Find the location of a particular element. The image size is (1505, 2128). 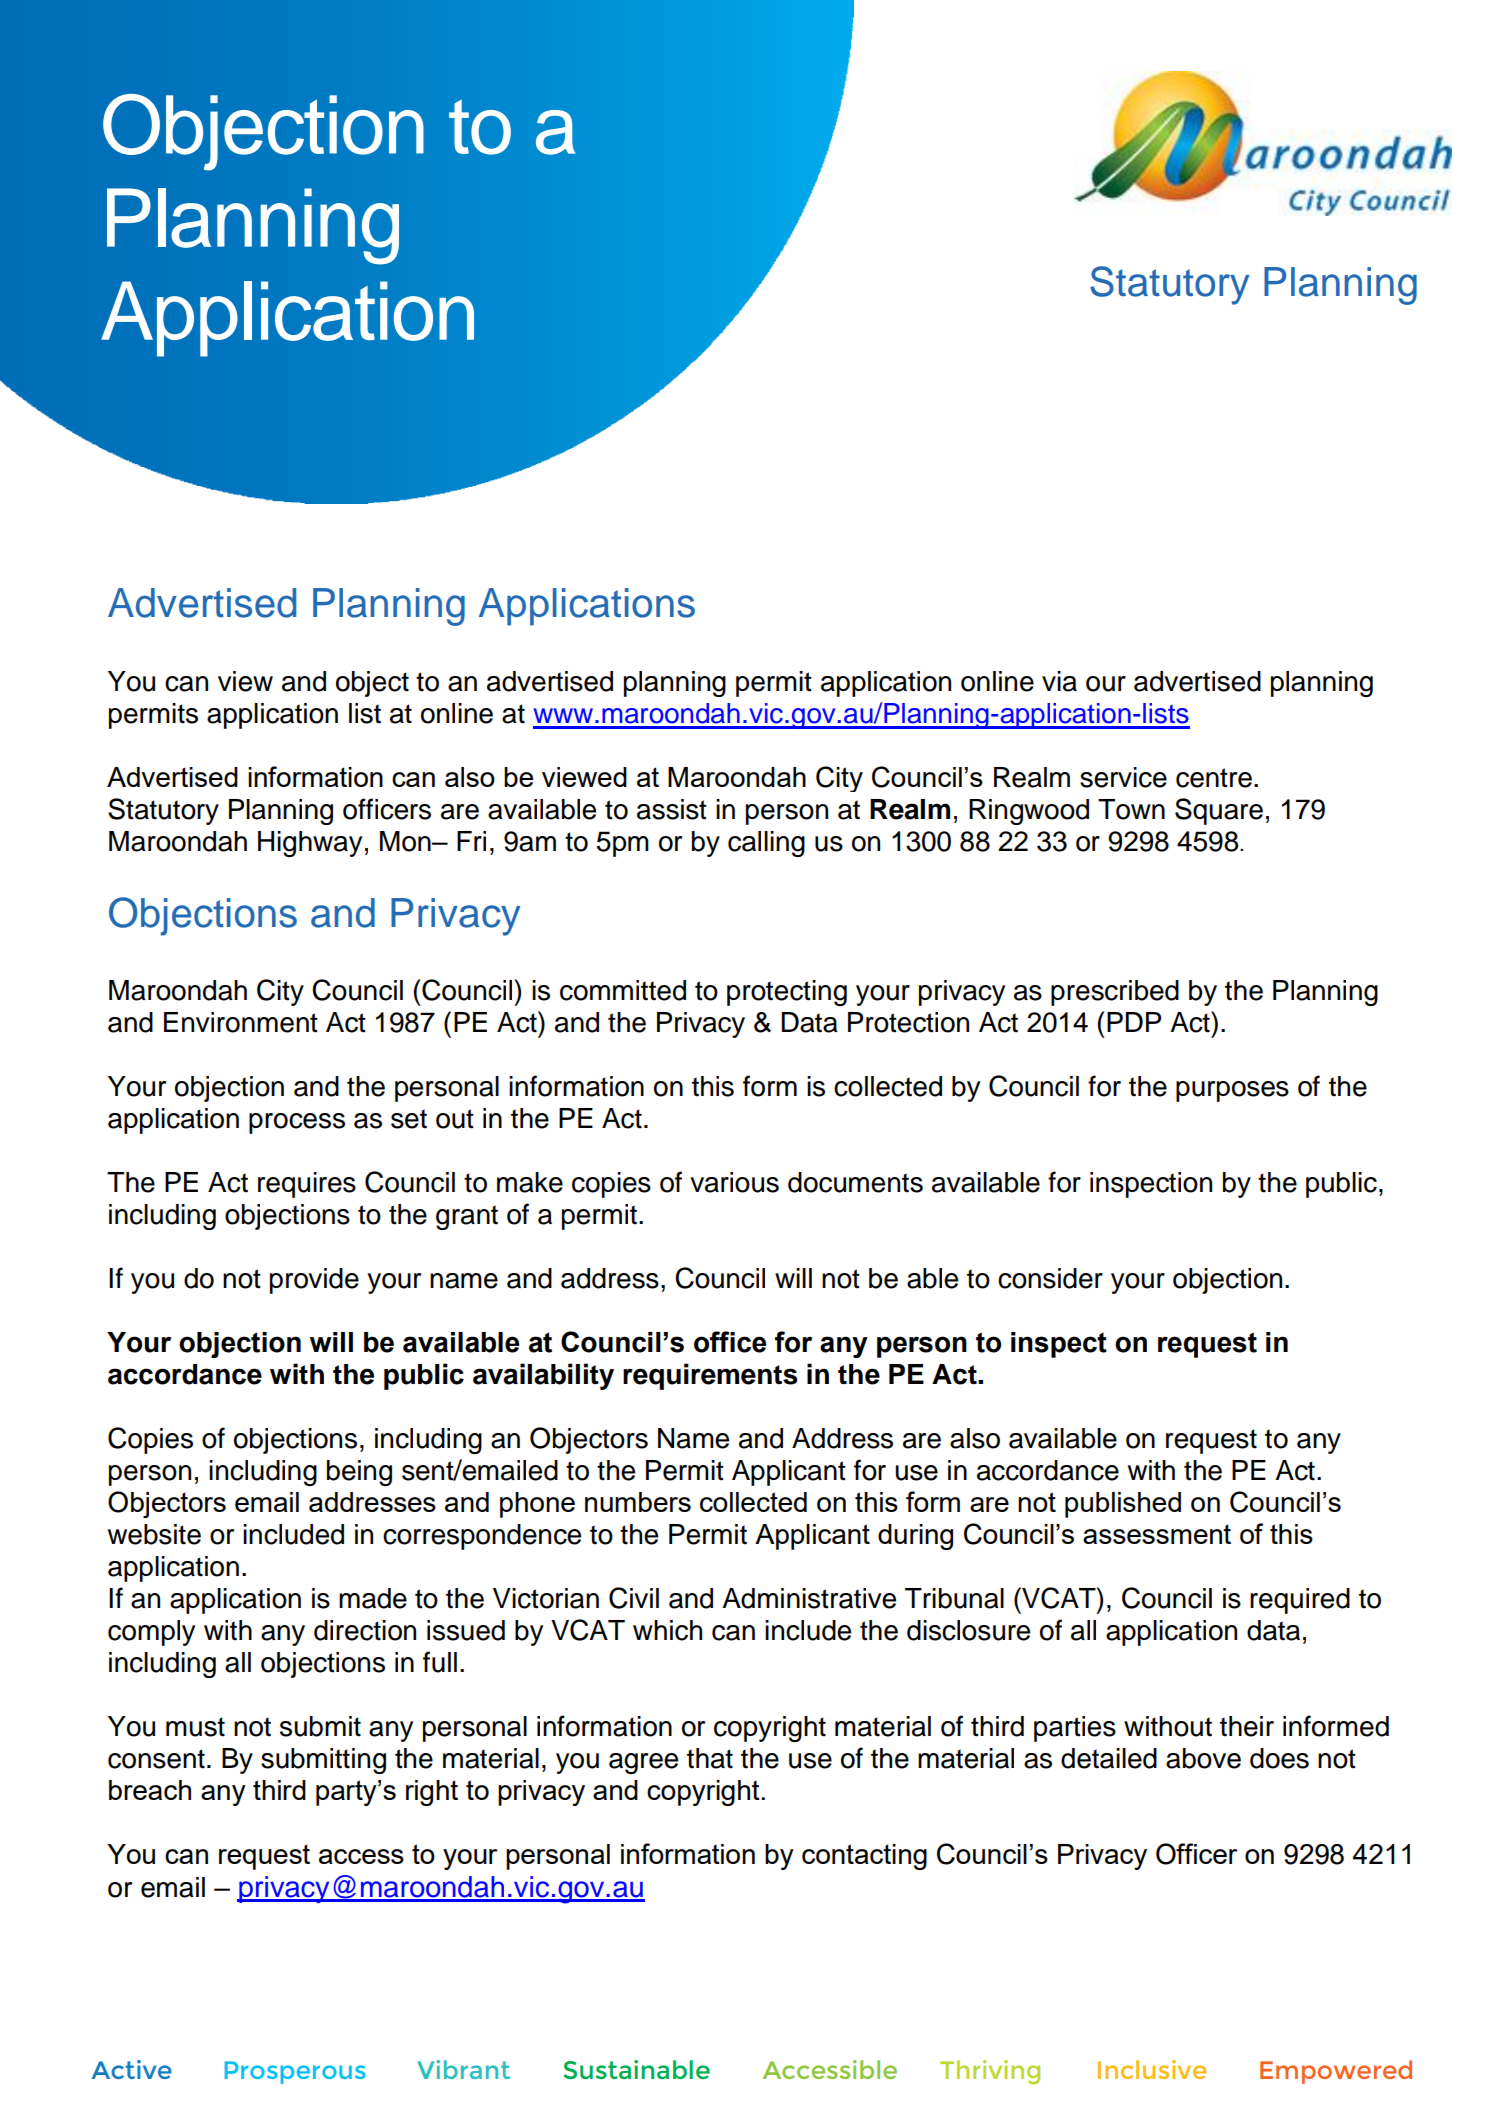

centre is located at coordinates (1214, 778).
